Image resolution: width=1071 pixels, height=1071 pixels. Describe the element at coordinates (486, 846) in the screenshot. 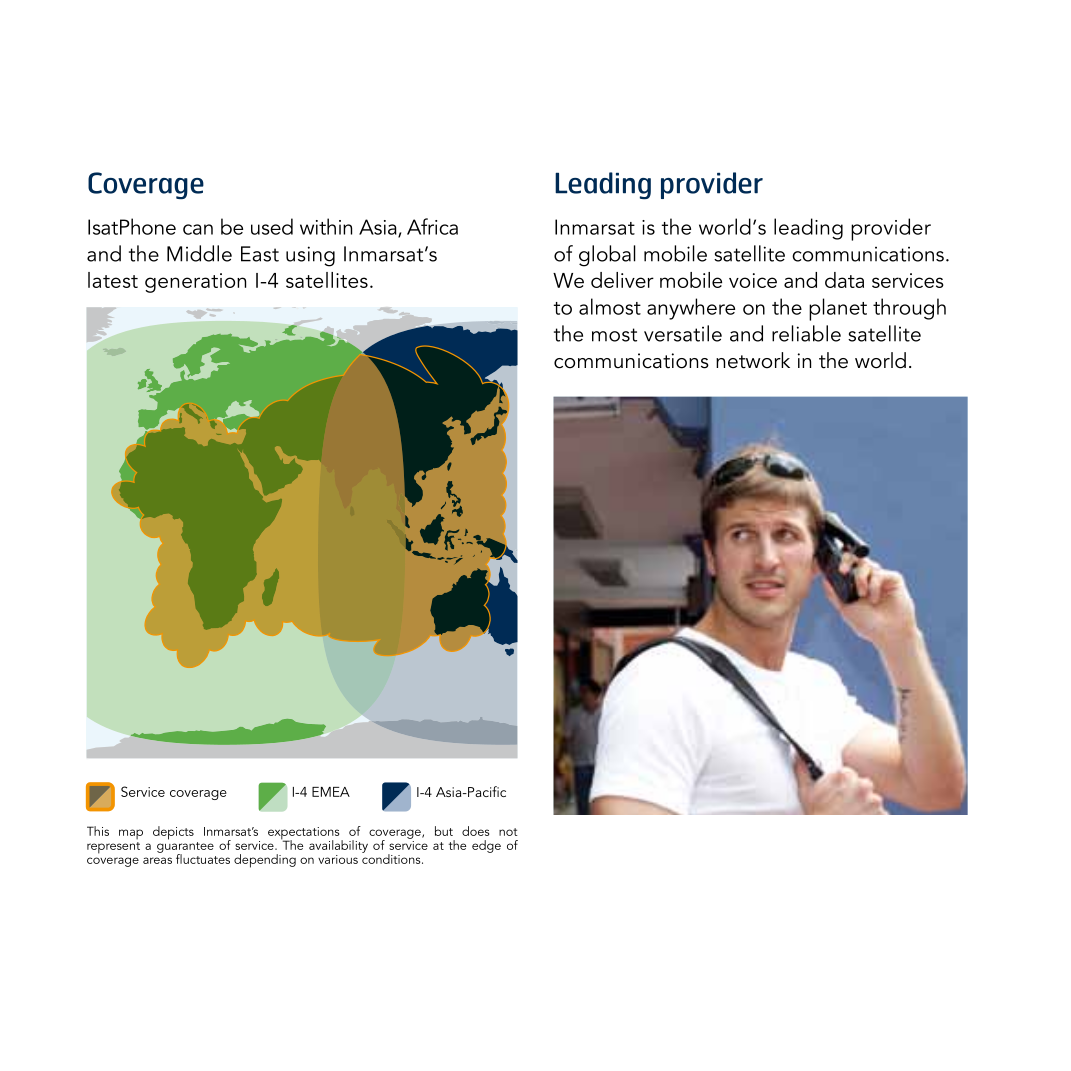

I see `edge` at that location.
